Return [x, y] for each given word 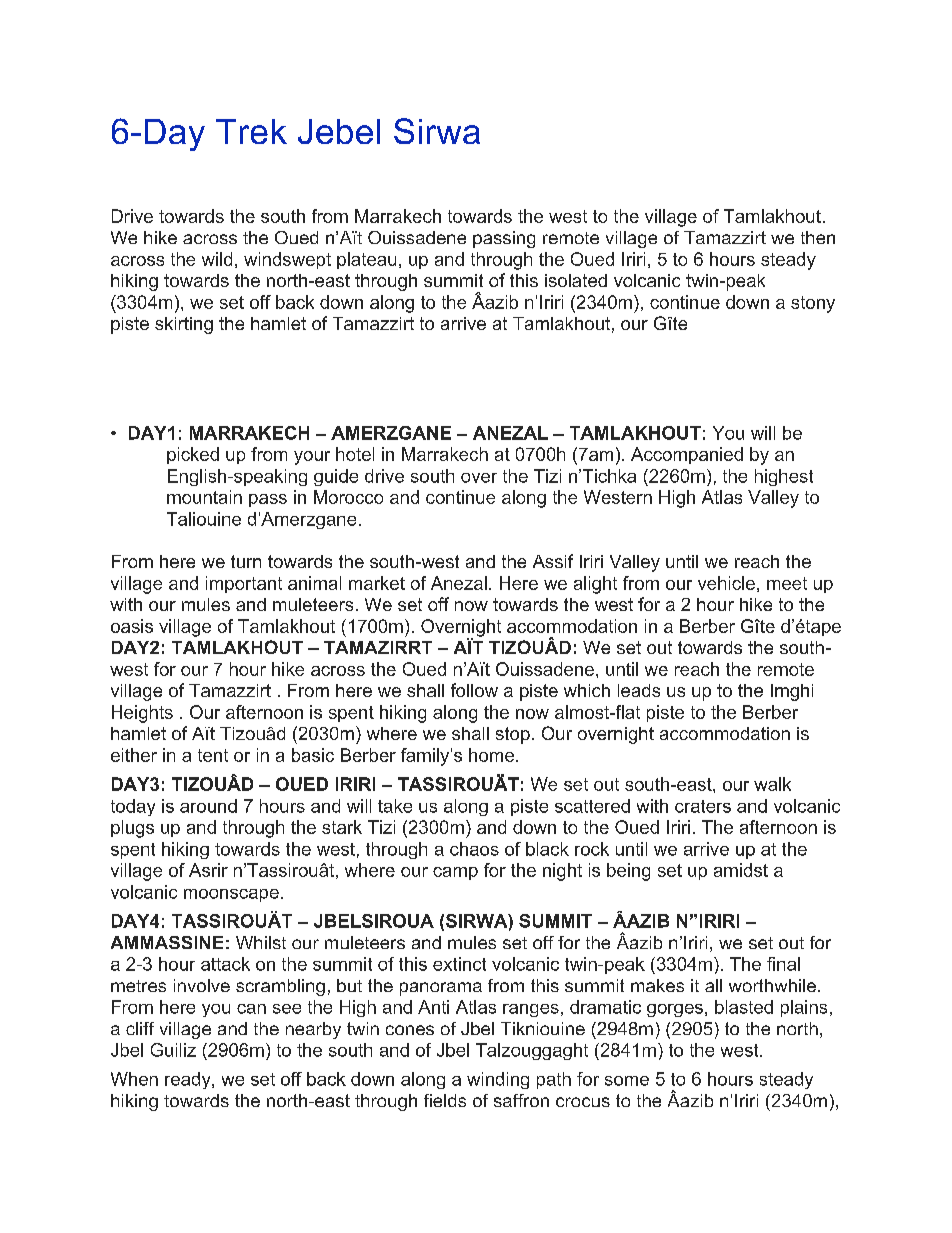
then [818, 237]
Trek [251, 131]
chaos [474, 849]
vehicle [726, 583]
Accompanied [687, 455]
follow [474, 690]
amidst [741, 870]
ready [189, 1080]
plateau [366, 260]
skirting [184, 325]
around [208, 806]
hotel [355, 454]
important [244, 584]
